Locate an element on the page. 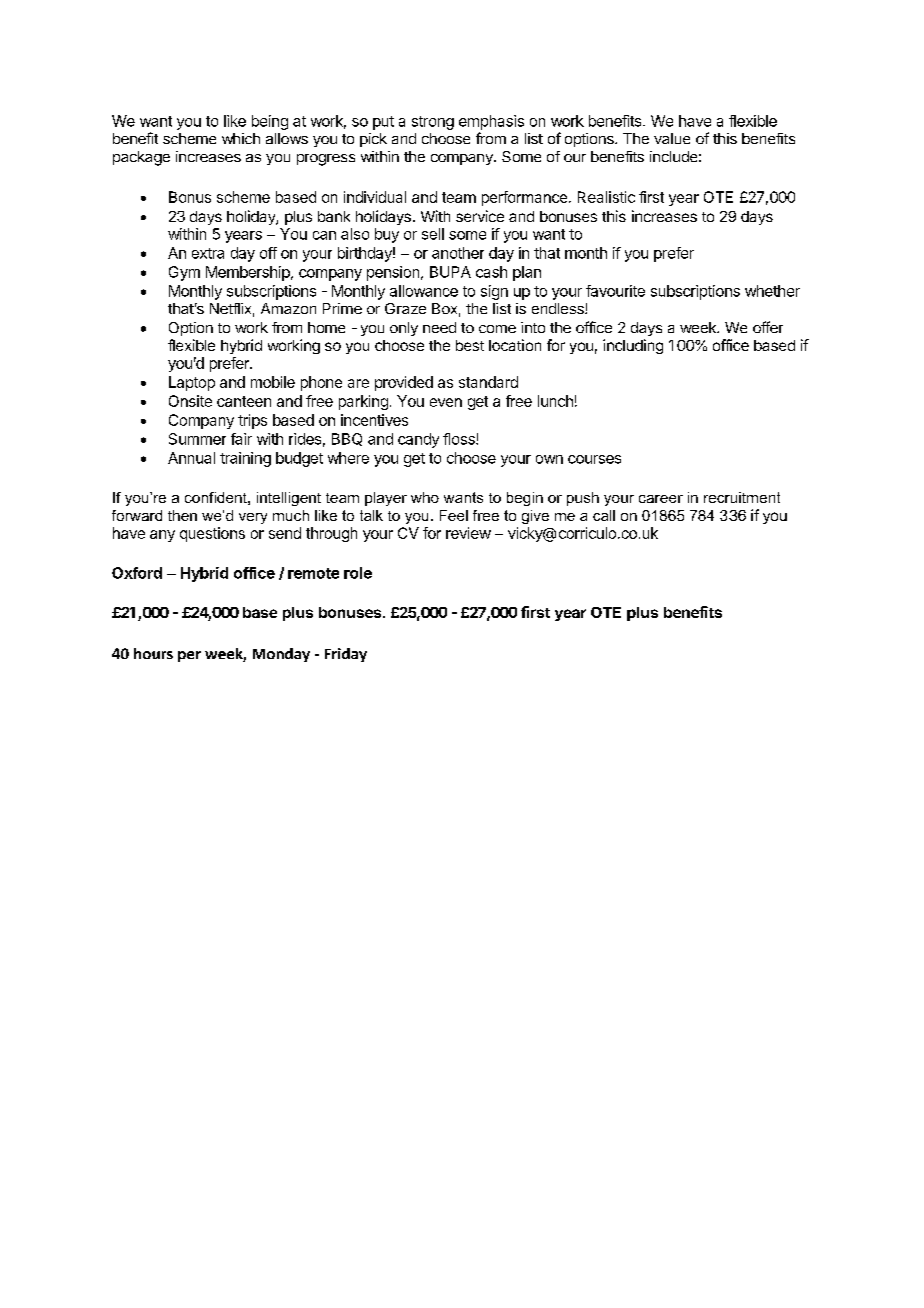 This image has height=1308, width=924. strong is located at coordinates (433, 123).
